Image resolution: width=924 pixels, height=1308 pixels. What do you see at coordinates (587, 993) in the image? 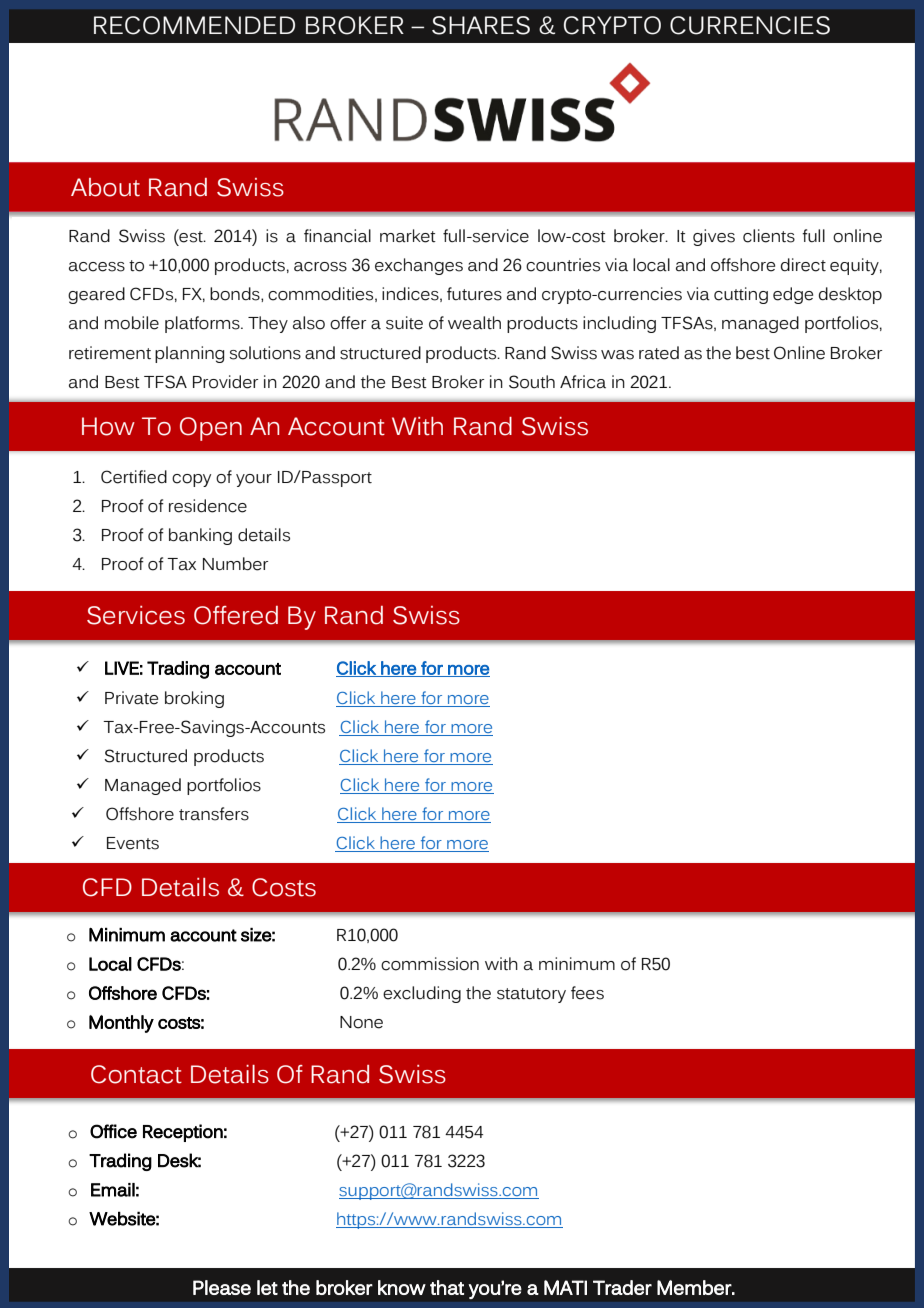
I see `fees` at bounding box center [587, 993].
